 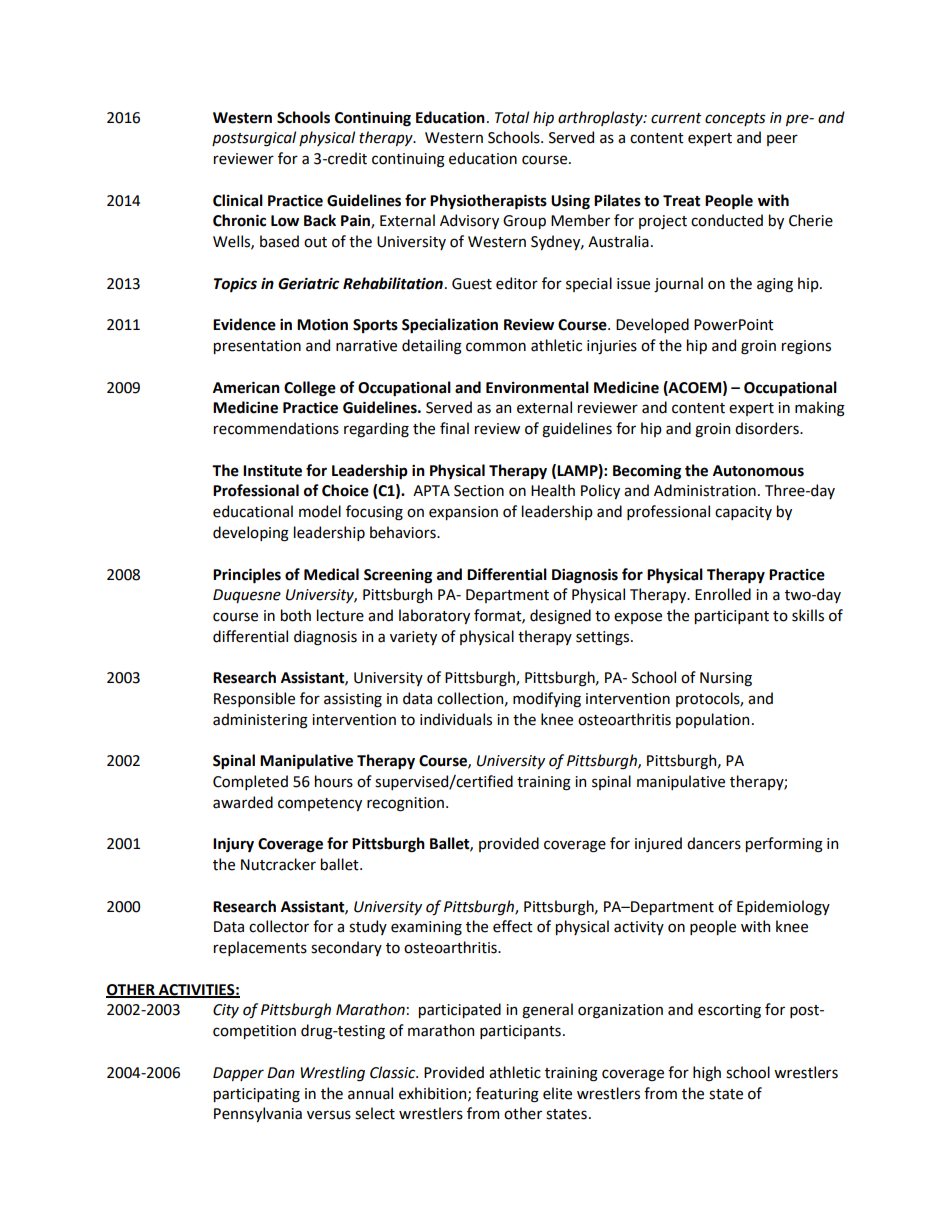 I want to click on peer, so click(x=782, y=140).
